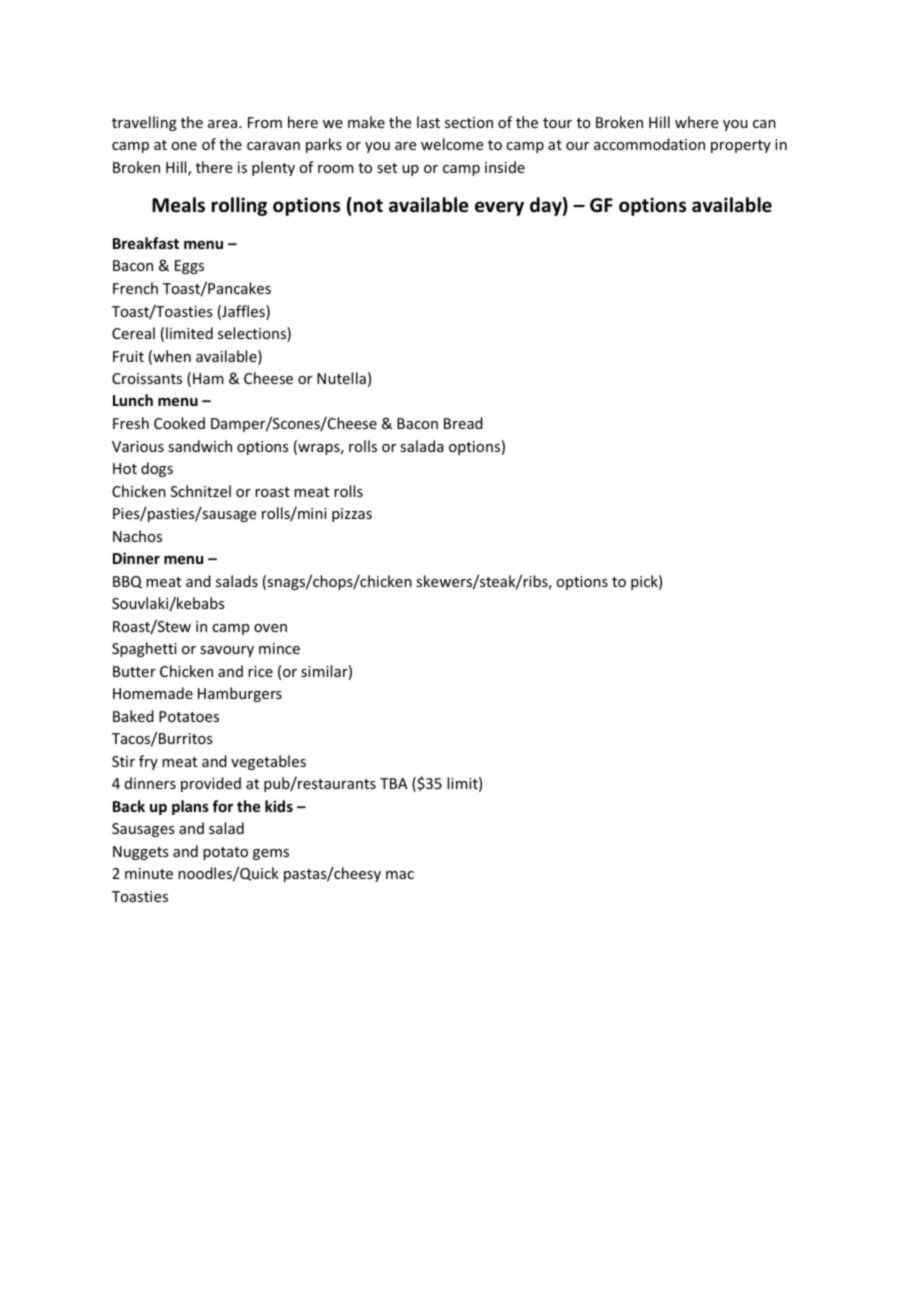 The height and width of the screenshot is (1308, 924). I want to click on TBA, so click(394, 783).
